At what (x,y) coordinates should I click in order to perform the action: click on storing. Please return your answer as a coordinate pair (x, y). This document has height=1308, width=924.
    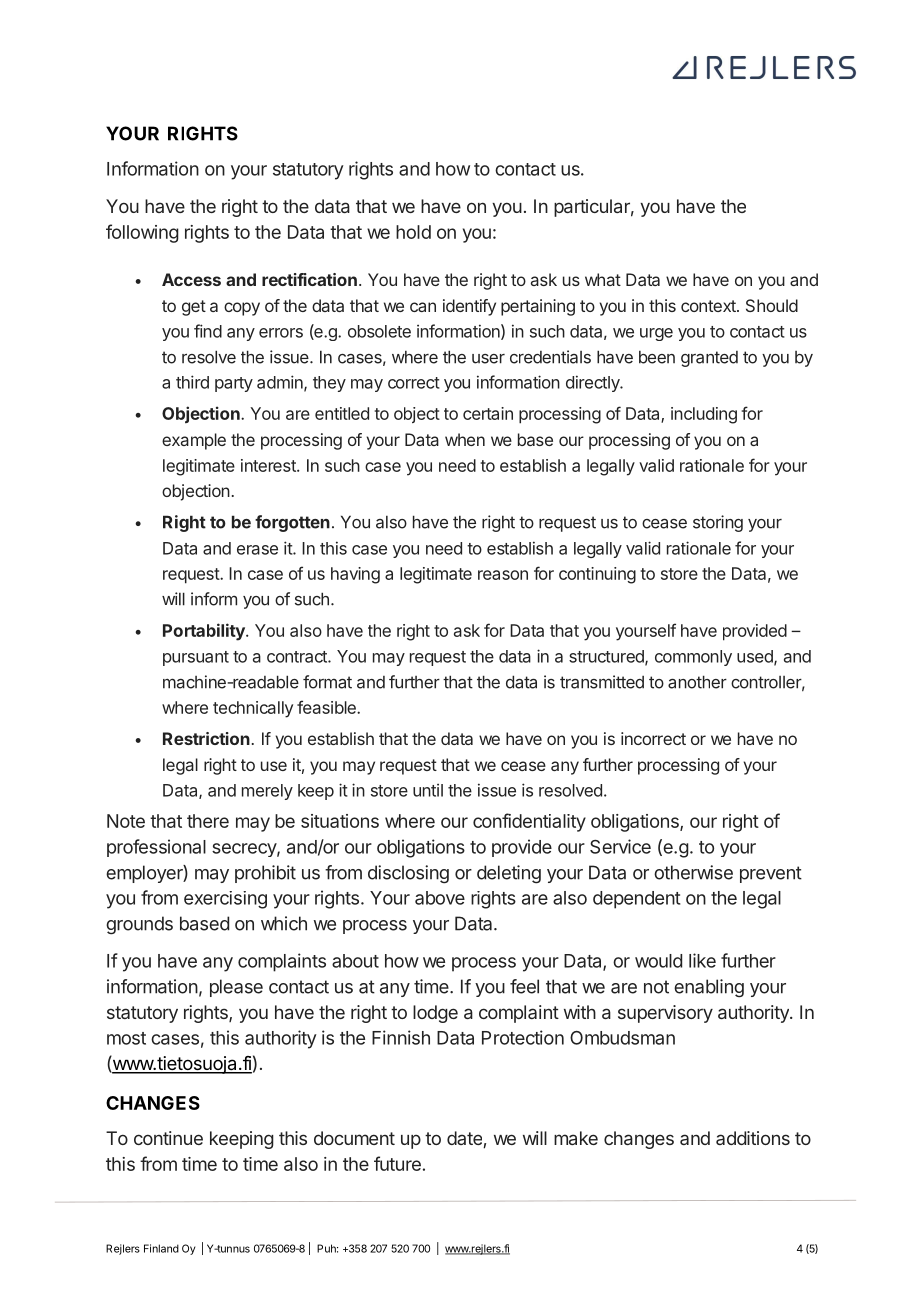
    Looking at the image, I should click on (718, 523).
